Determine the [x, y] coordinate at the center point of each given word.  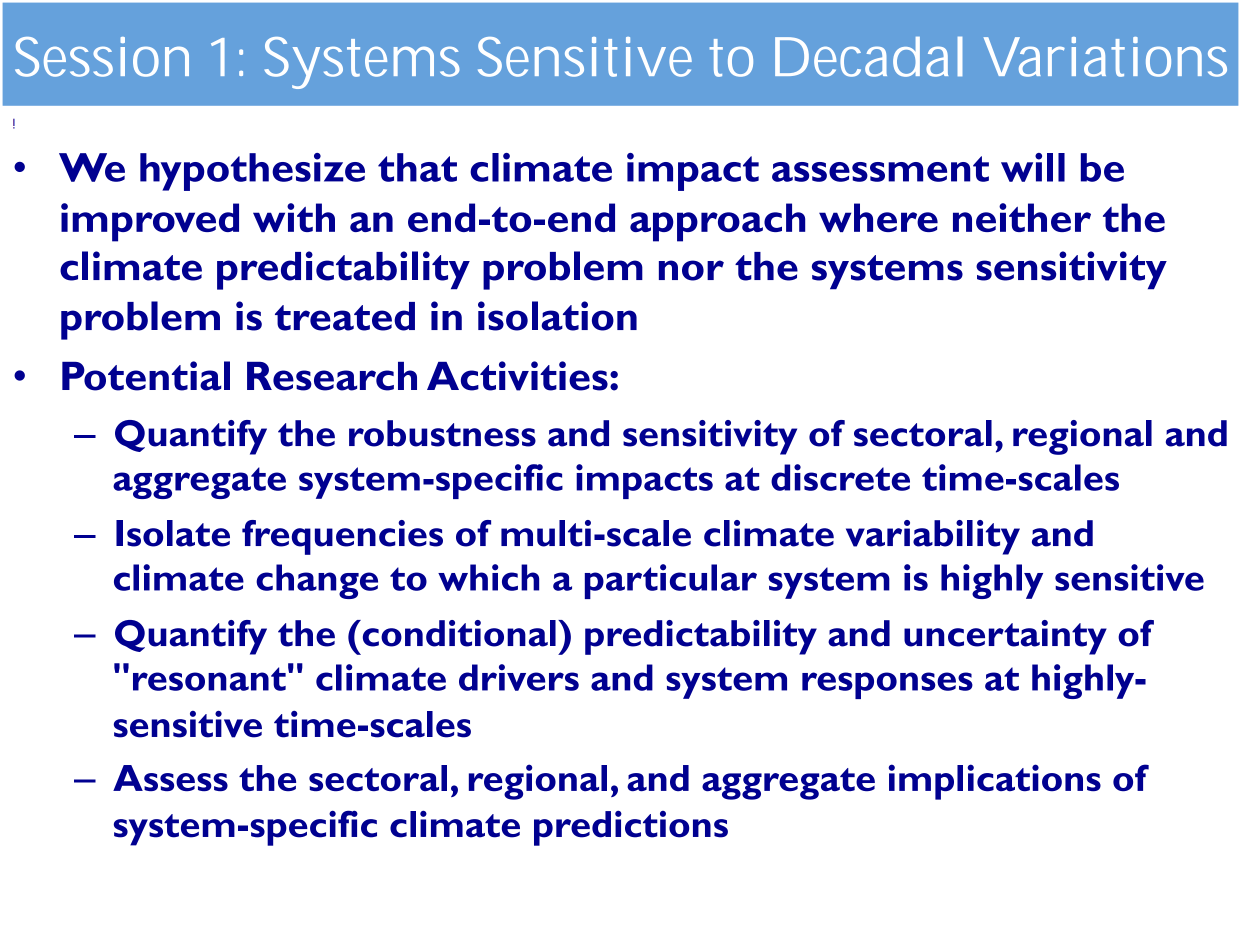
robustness [442, 433]
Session [102, 57]
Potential [146, 376]
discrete [840, 477]
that [417, 167]
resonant [209, 679]
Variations [1105, 57]
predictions [631, 828]
